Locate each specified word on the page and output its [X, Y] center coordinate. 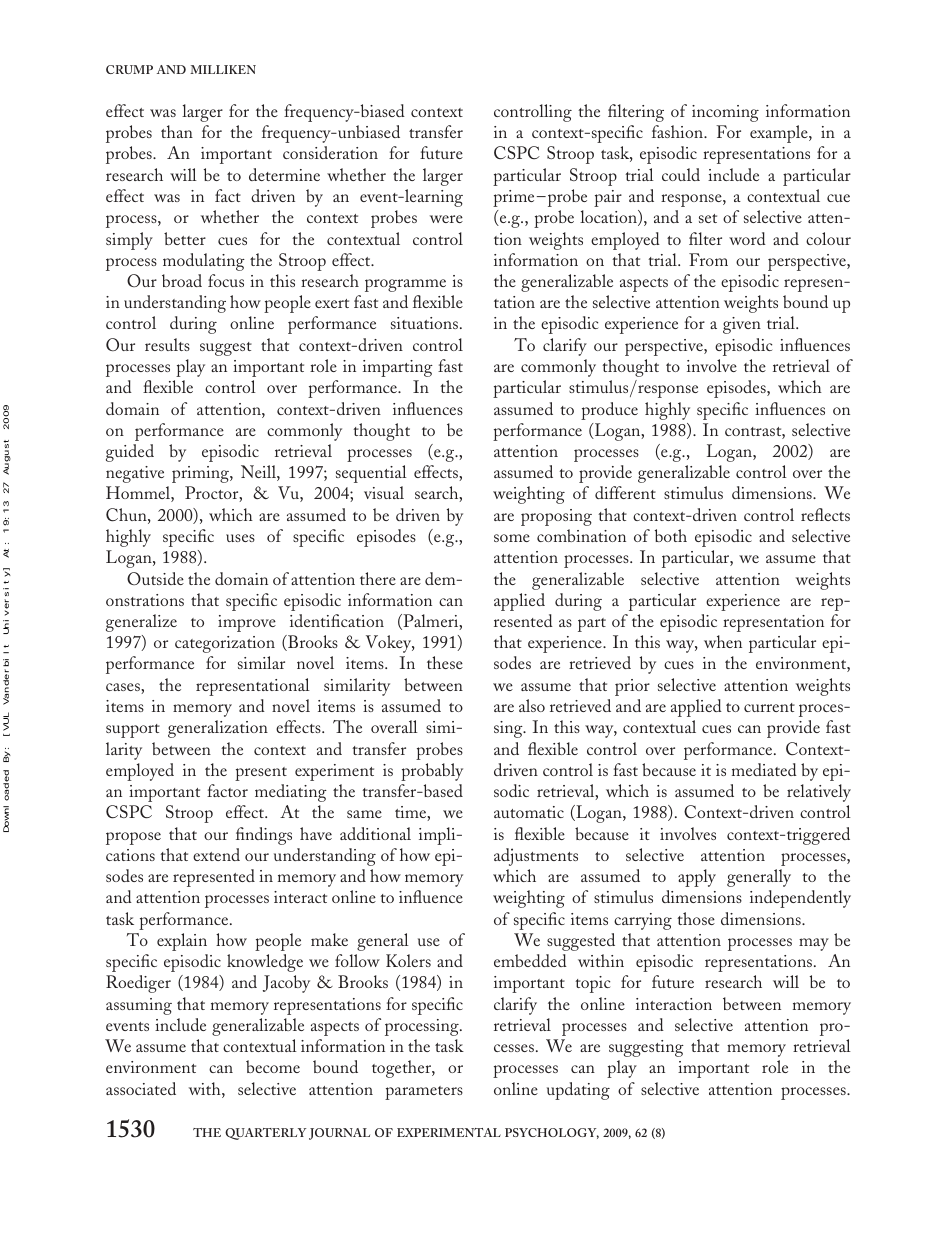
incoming [725, 113]
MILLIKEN [223, 69]
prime [513, 198]
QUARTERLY [265, 1134]
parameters [424, 1093]
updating [578, 1091]
